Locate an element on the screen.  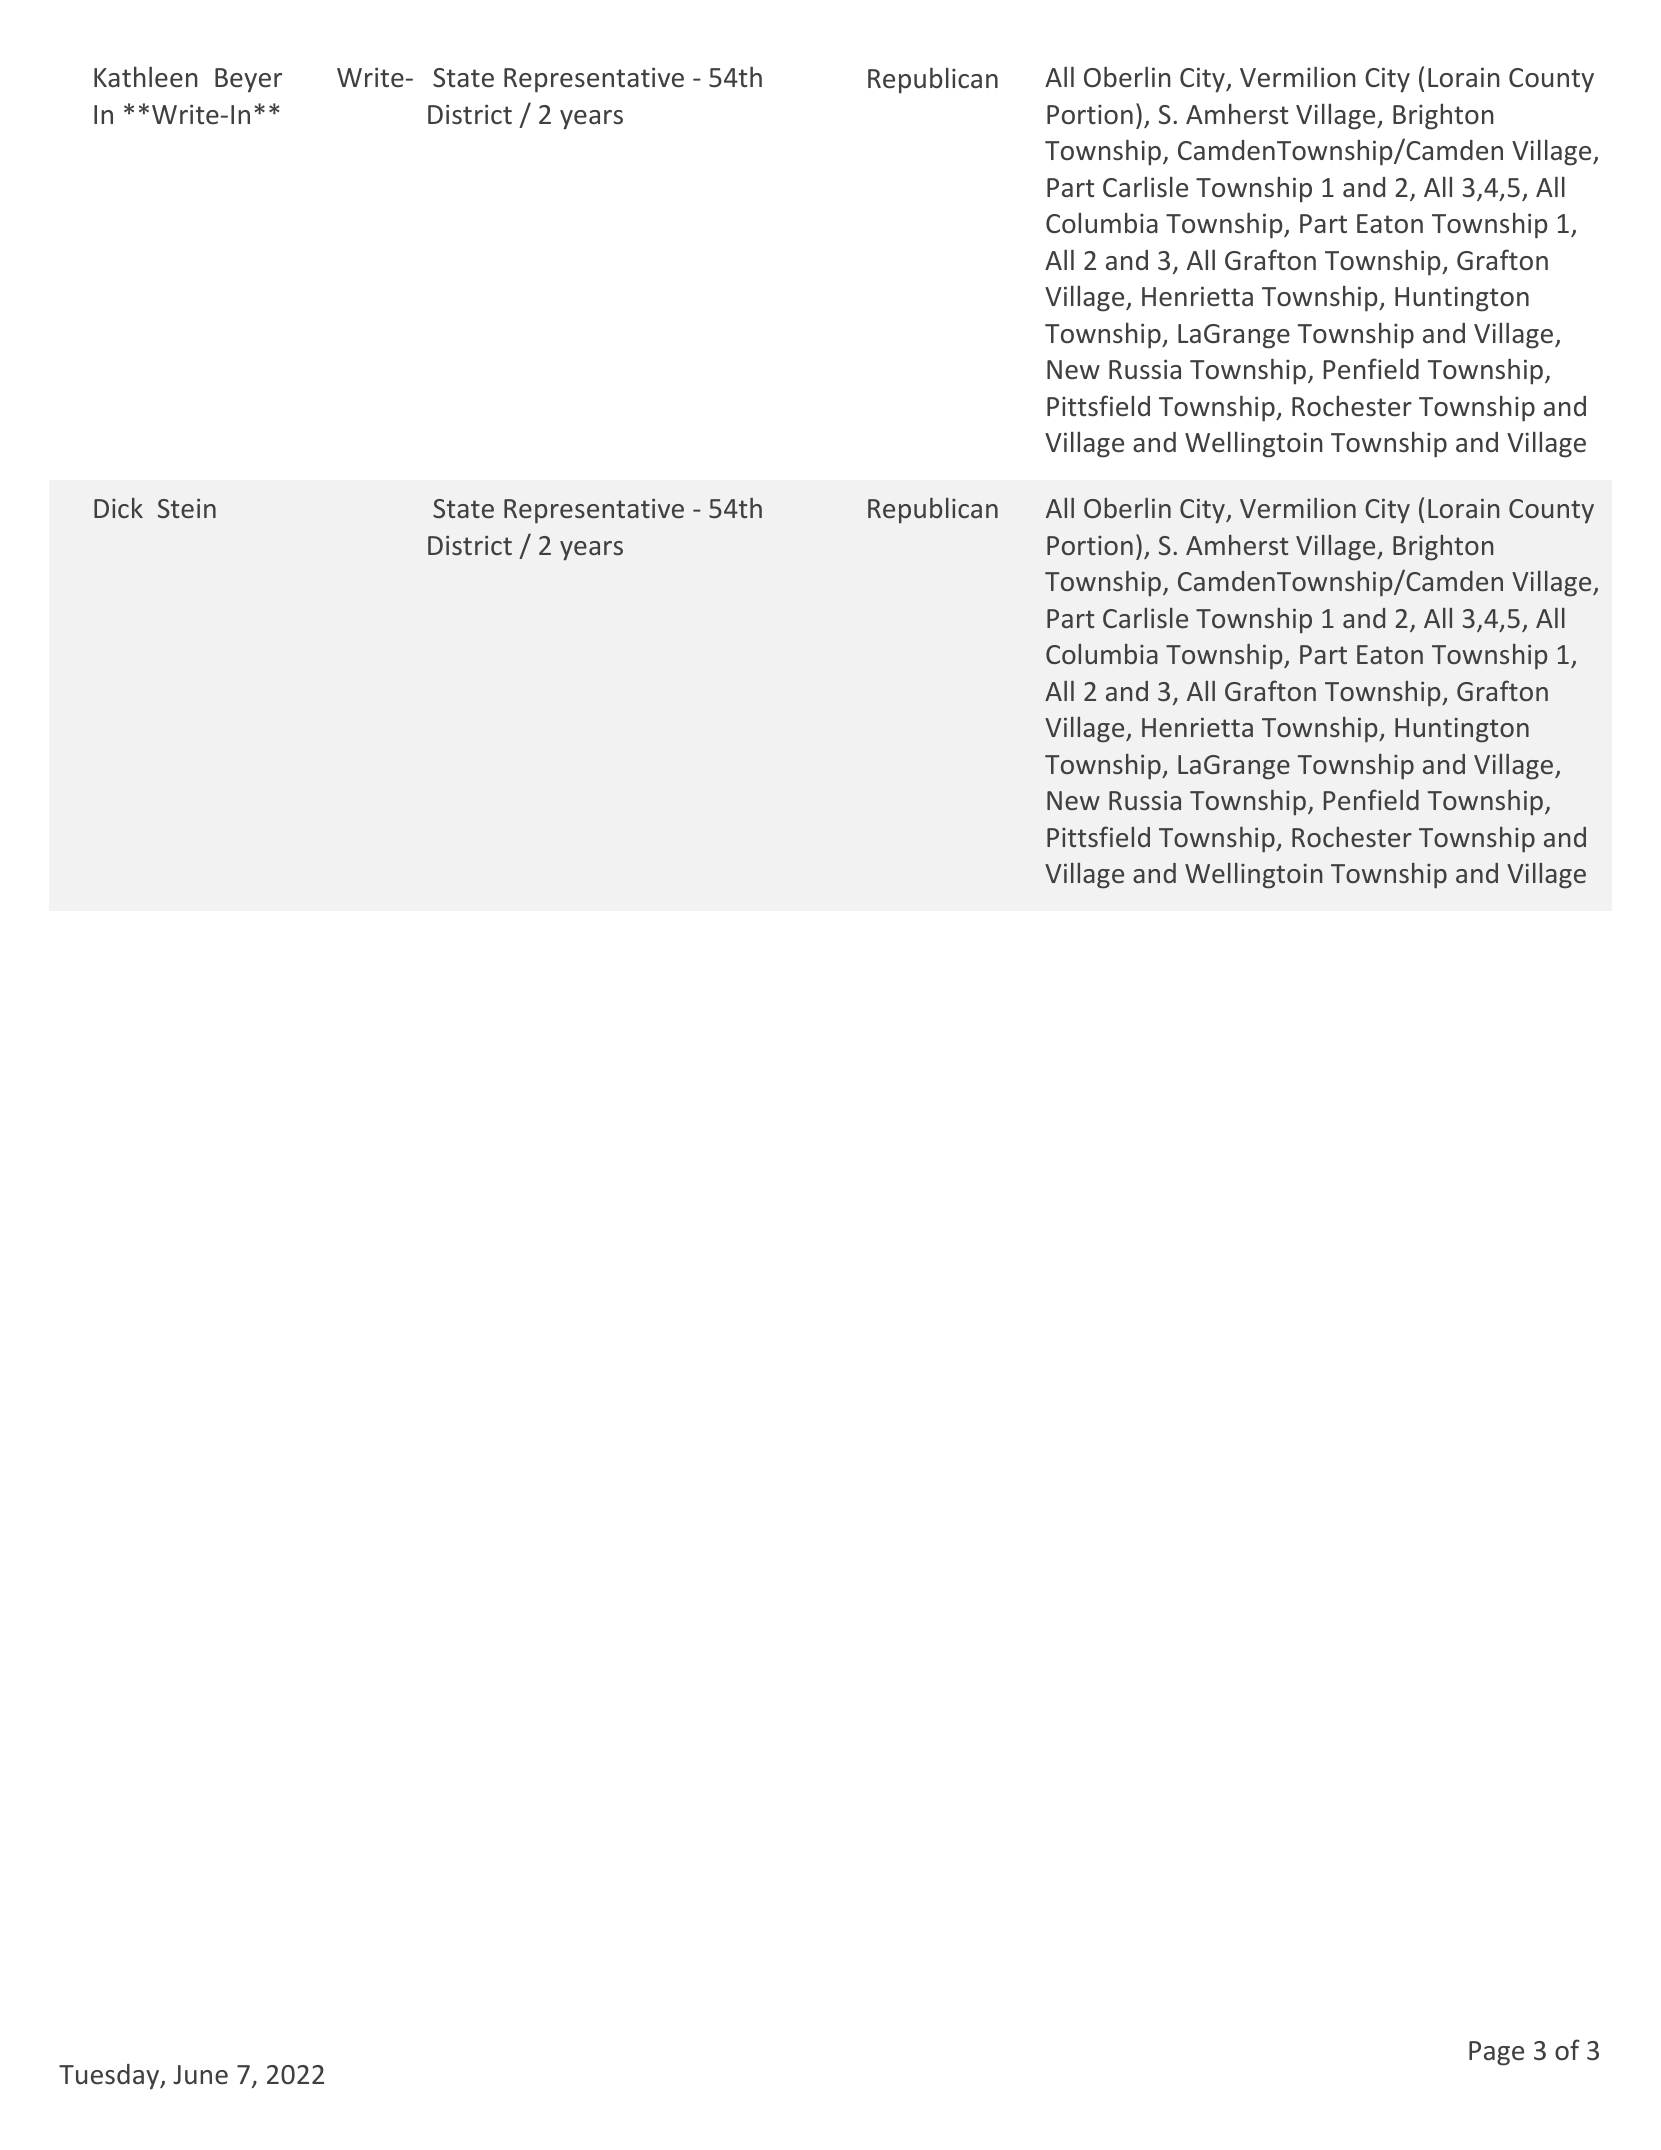
Kathleen is located at coordinates (146, 76).
